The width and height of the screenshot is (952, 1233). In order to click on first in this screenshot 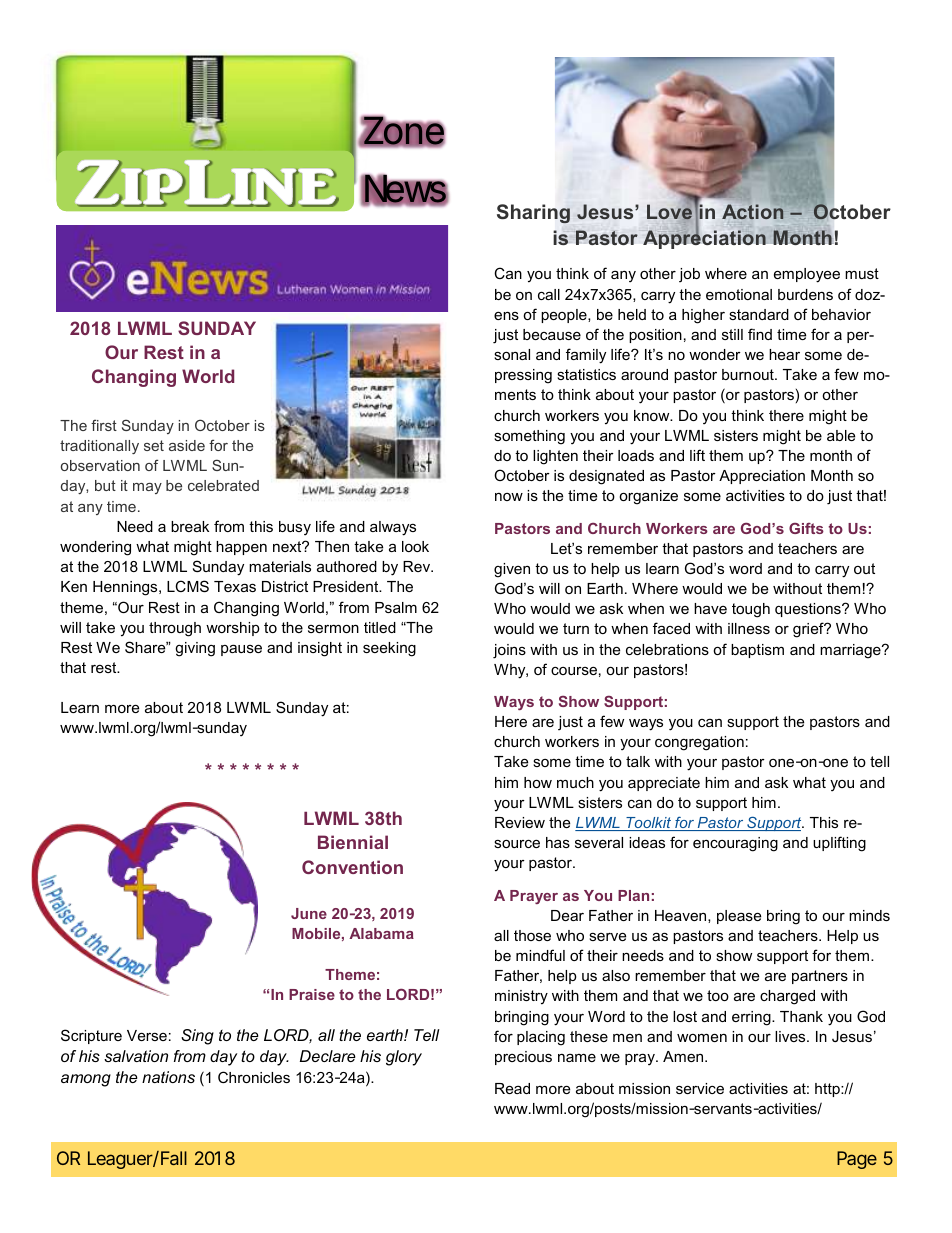, I will do `click(104, 425)`.
